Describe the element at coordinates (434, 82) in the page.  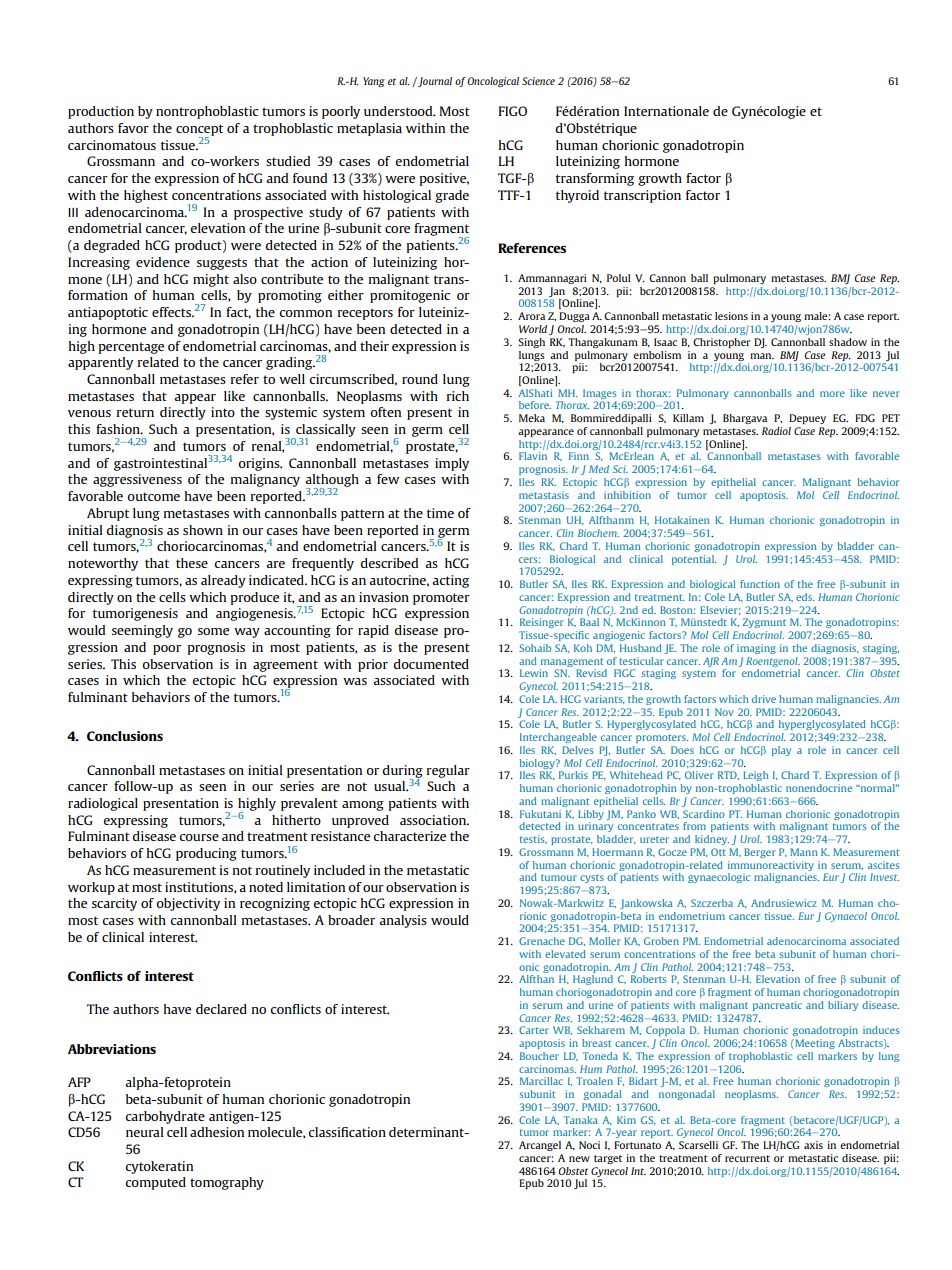
I see `Journal` at that location.
